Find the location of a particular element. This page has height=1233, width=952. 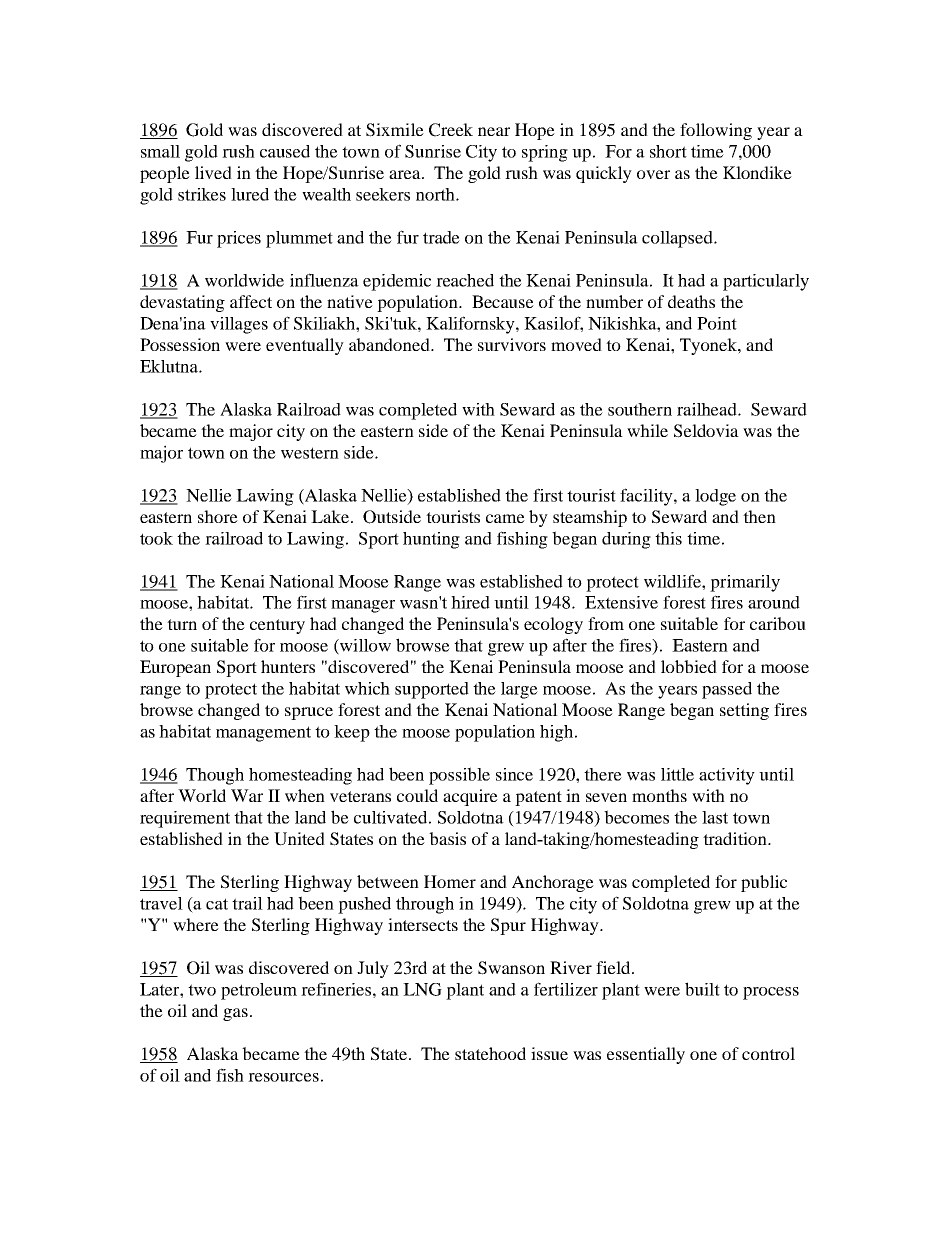

little is located at coordinates (677, 774).
